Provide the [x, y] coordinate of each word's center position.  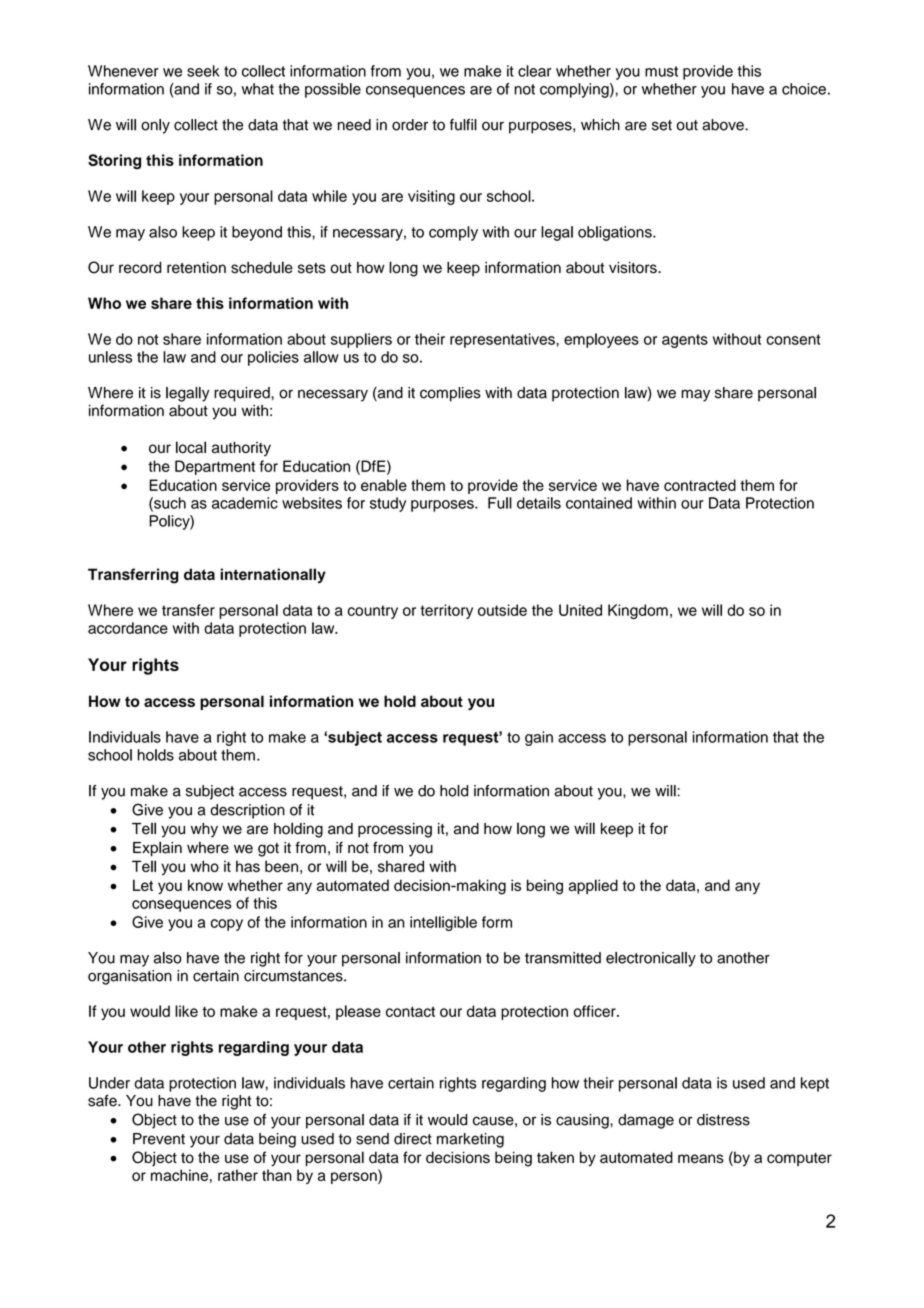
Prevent [159, 1139]
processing [395, 830]
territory [446, 611]
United [580, 610]
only [155, 126]
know [205, 885]
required [243, 394]
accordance [128, 628]
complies [450, 394]
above [724, 125]
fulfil [463, 125]
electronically [651, 959]
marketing [470, 1140]
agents [685, 341]
